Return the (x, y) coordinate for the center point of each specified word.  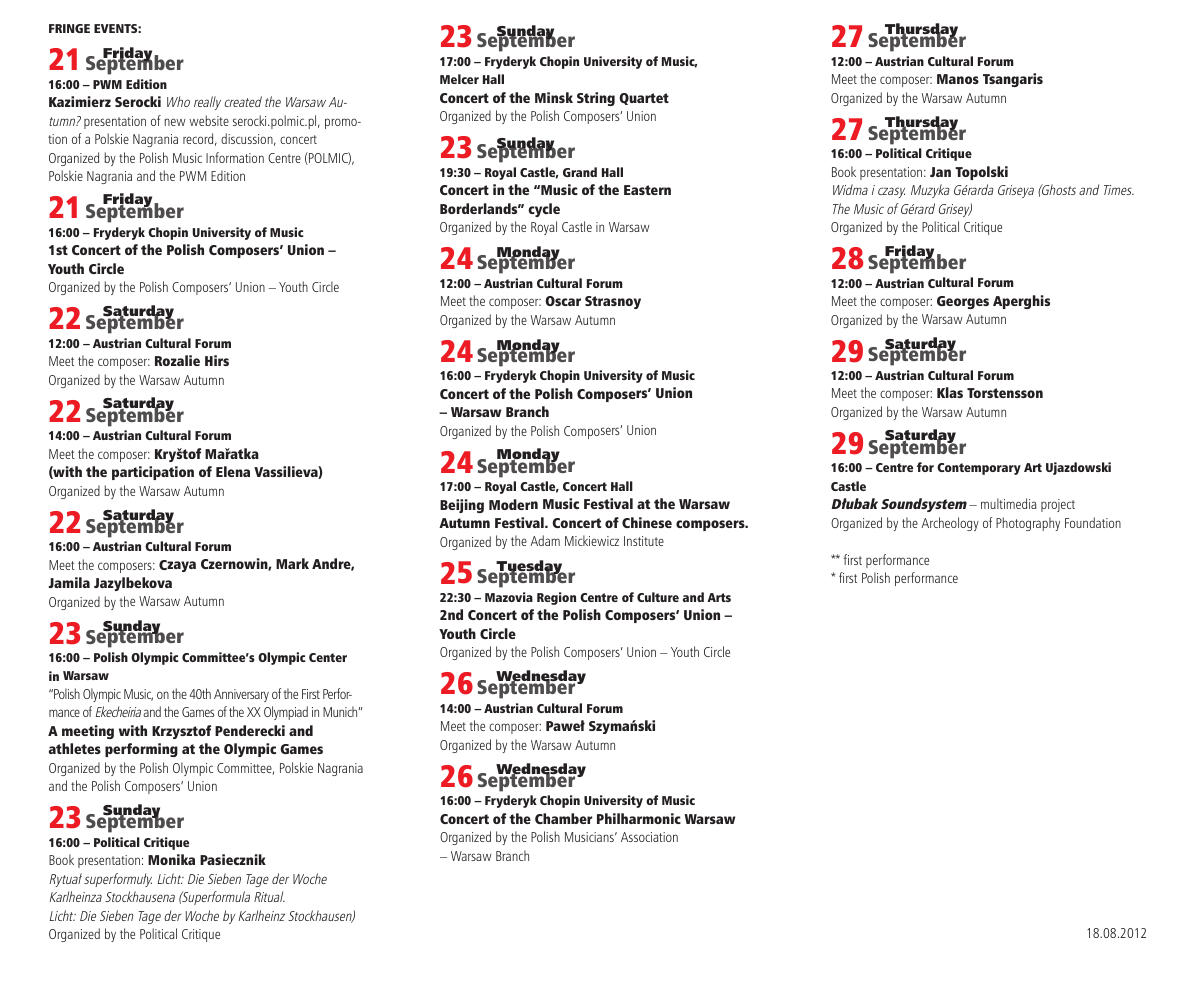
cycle (544, 210)
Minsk (554, 97)
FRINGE (69, 28)
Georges (963, 302)
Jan (940, 172)
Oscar (563, 301)
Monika (171, 859)
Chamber (563, 818)
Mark (292, 563)
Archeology (950, 524)
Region (556, 598)
